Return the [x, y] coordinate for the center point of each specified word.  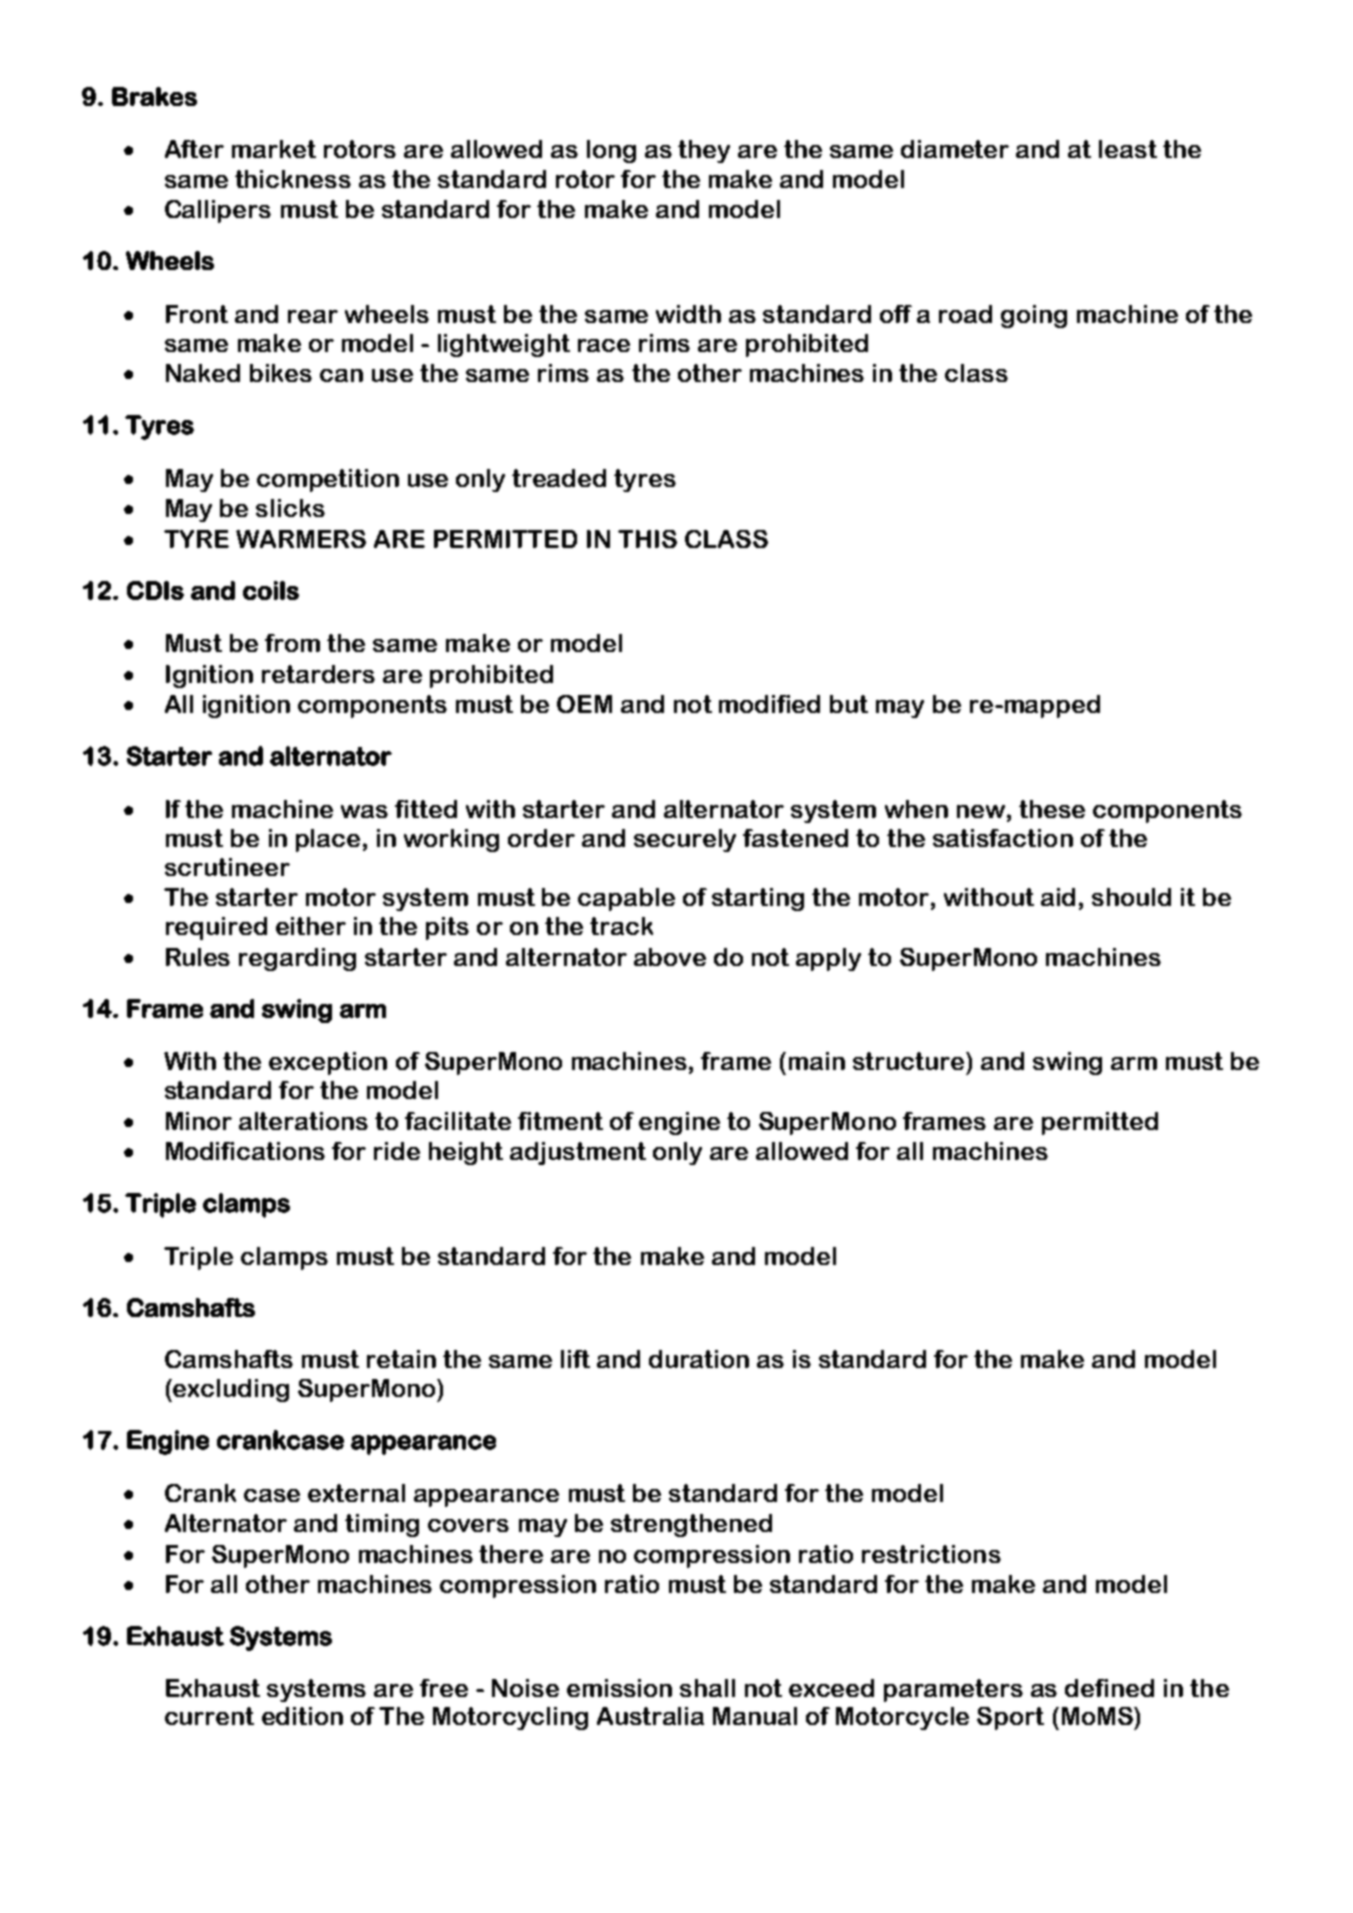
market [274, 149]
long [611, 151]
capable [626, 899]
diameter [955, 149]
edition [302, 1716]
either [311, 926]
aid [1058, 897]
